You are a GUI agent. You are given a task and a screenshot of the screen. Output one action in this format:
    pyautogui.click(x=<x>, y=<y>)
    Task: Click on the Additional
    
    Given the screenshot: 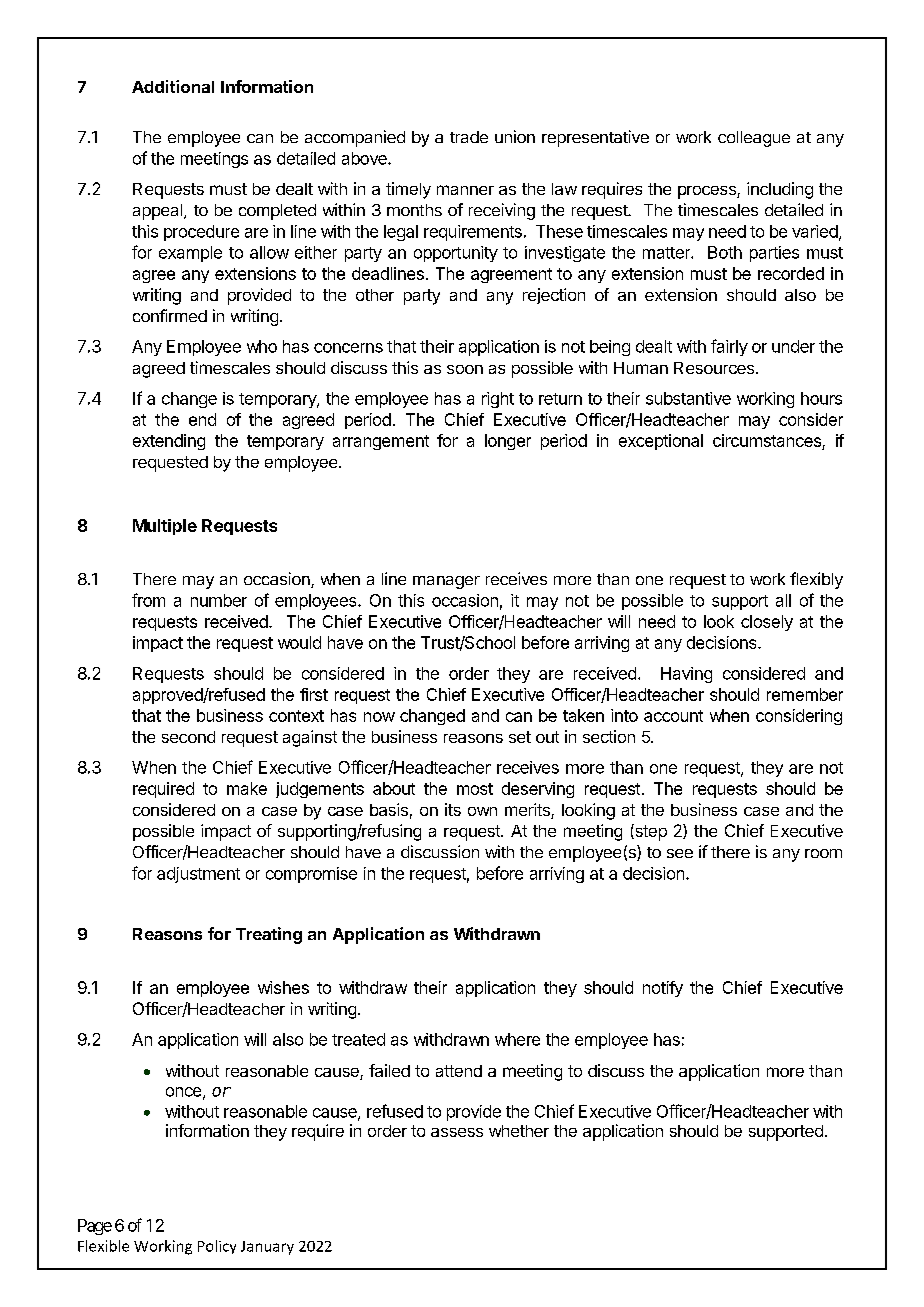 What is the action you would take?
    pyautogui.click(x=173, y=86)
